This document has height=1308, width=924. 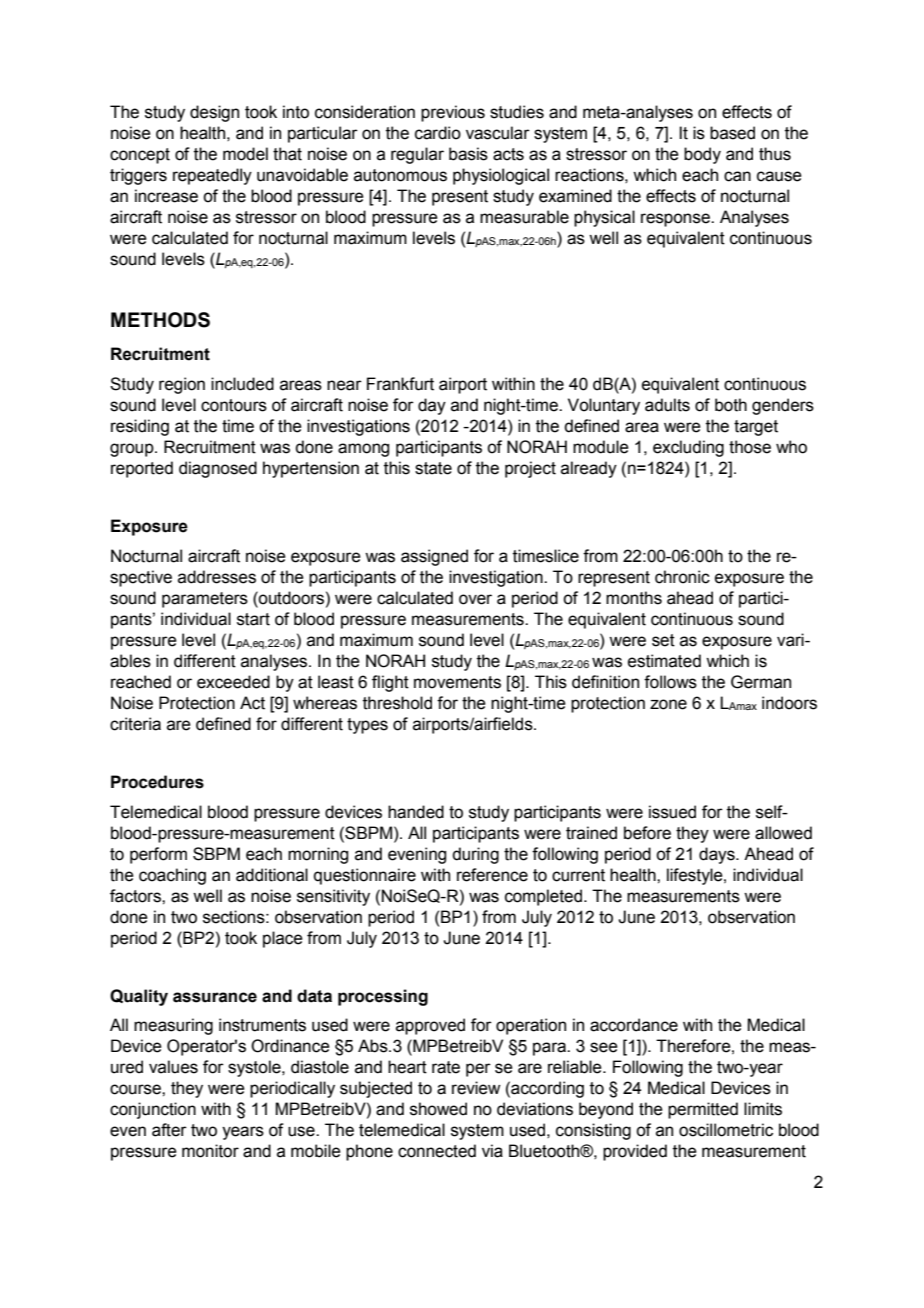 I want to click on showed, so click(x=438, y=1109).
